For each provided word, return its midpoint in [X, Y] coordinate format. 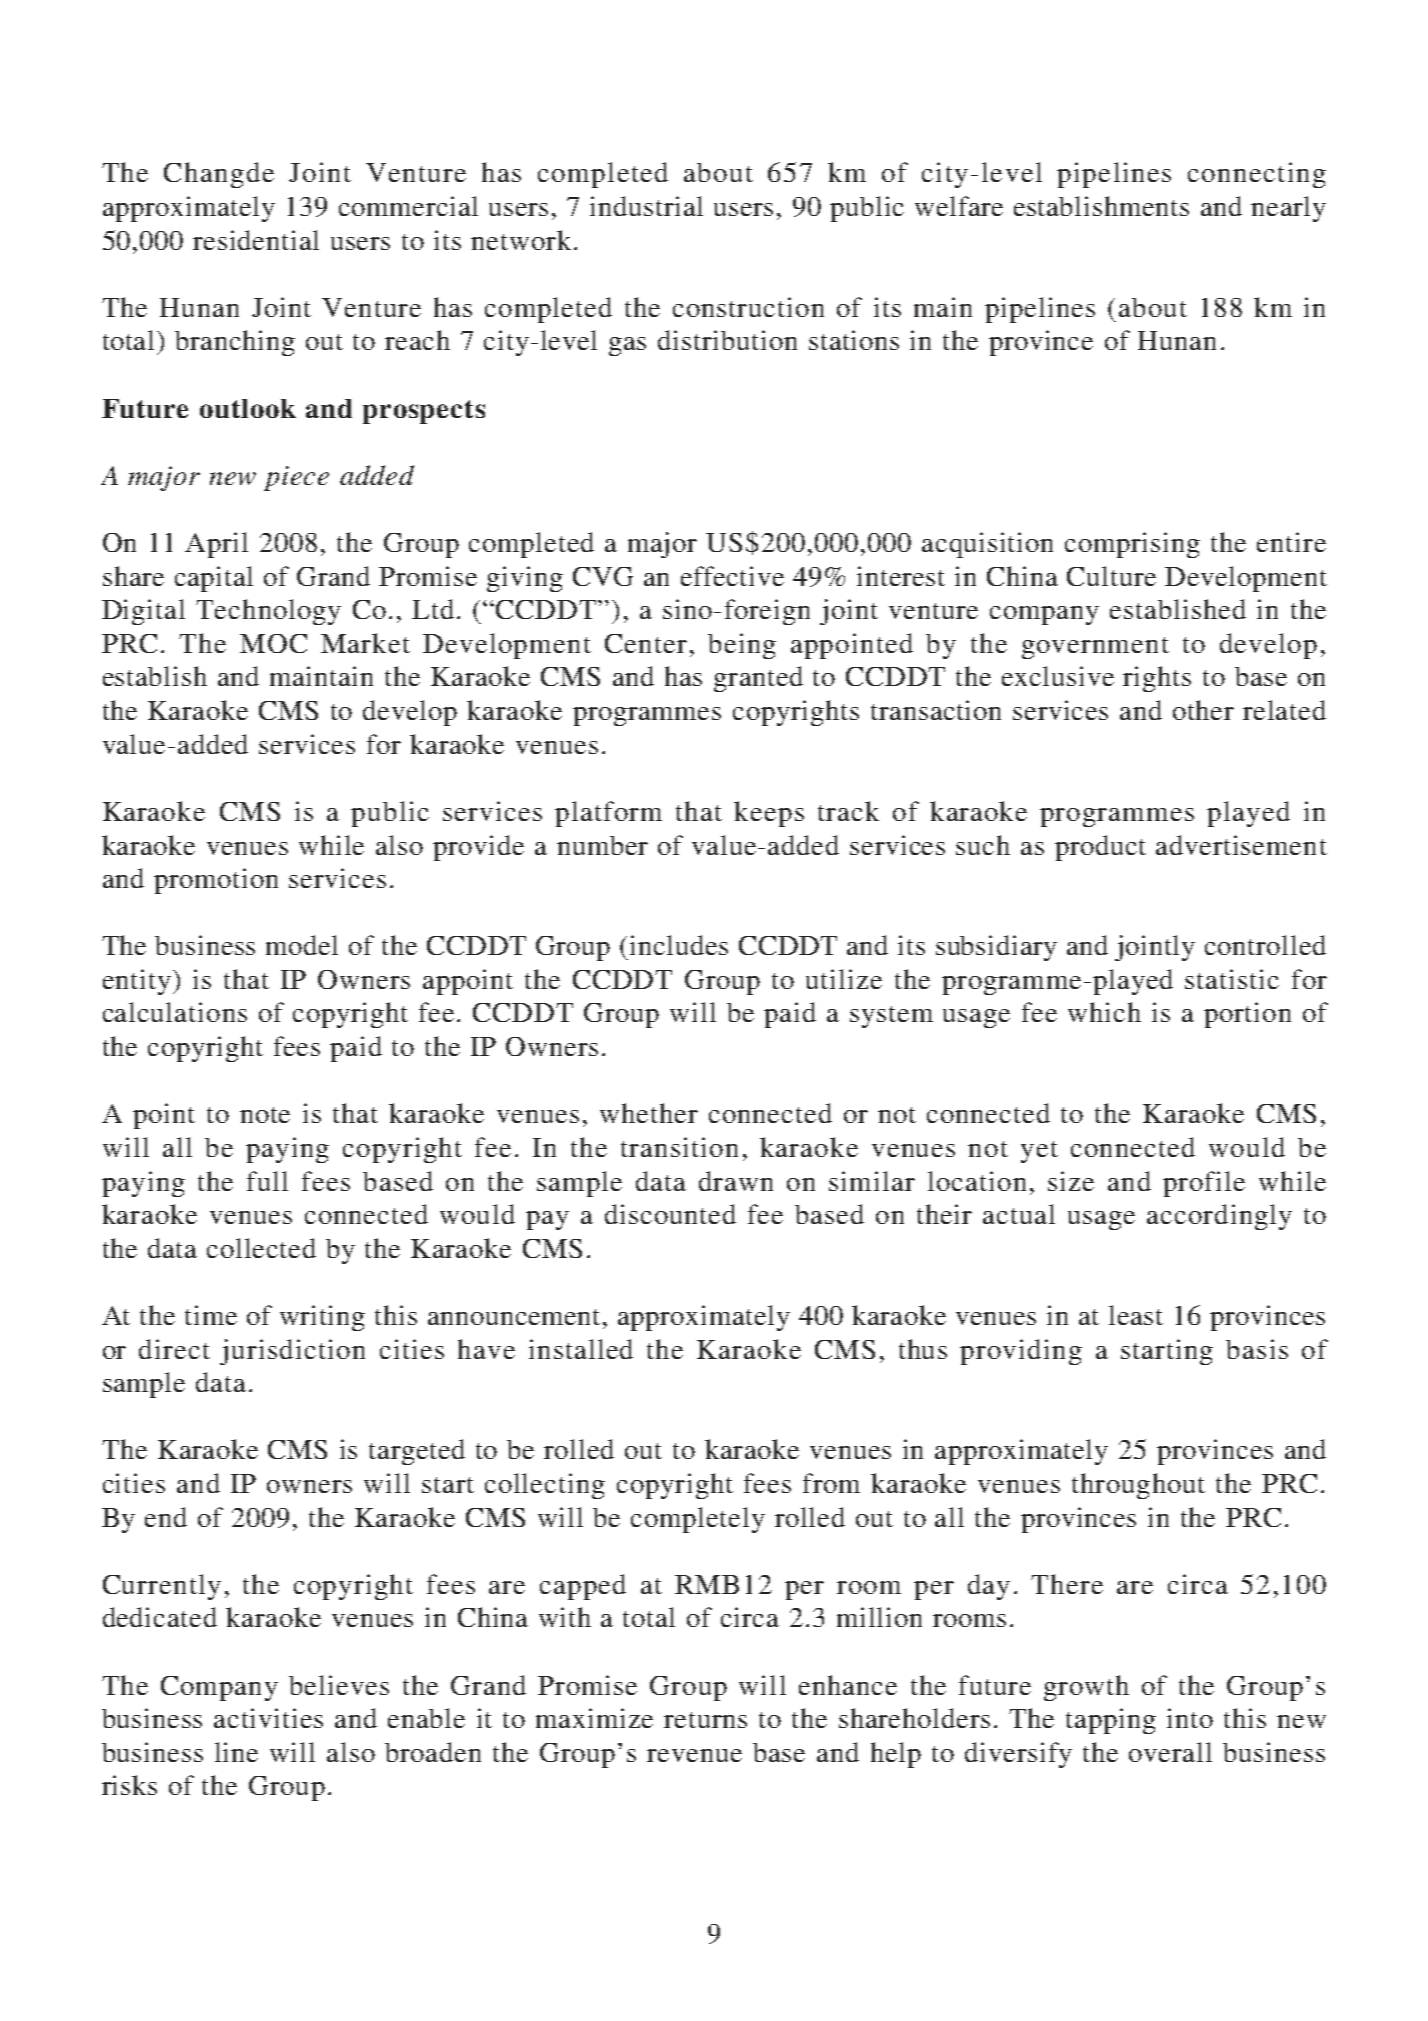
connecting [1257, 175]
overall [1170, 1752]
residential [256, 240]
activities [268, 1718]
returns [705, 1720]
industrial [646, 206]
